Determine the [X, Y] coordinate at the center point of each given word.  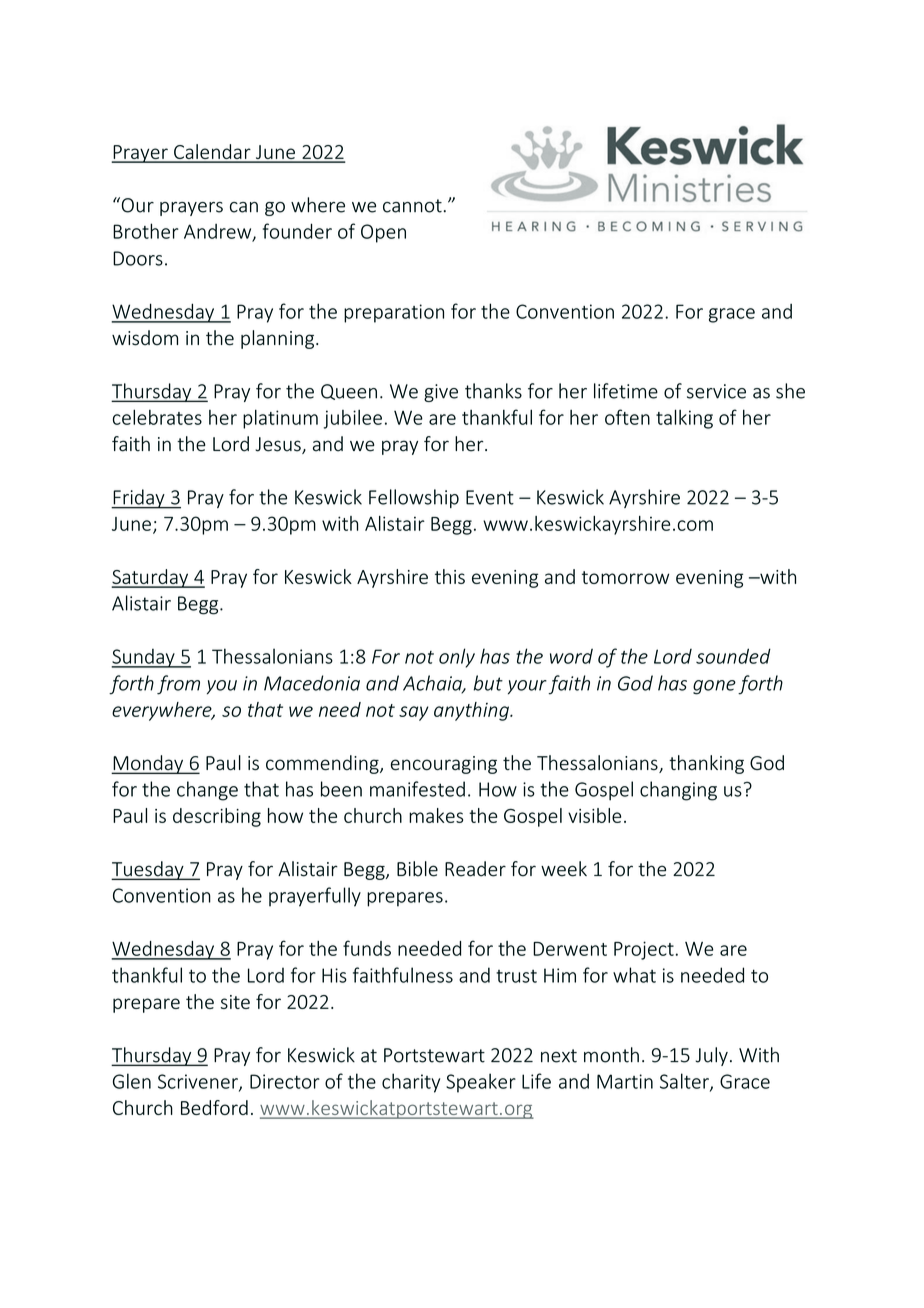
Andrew [219, 232]
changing [678, 791]
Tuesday [148, 870]
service [716, 391]
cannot [412, 206]
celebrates [157, 417]
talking [684, 419]
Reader [475, 869]
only [457, 658]
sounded [733, 656]
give [441, 393]
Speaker [481, 1083]
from [178, 685]
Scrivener [199, 1082]
